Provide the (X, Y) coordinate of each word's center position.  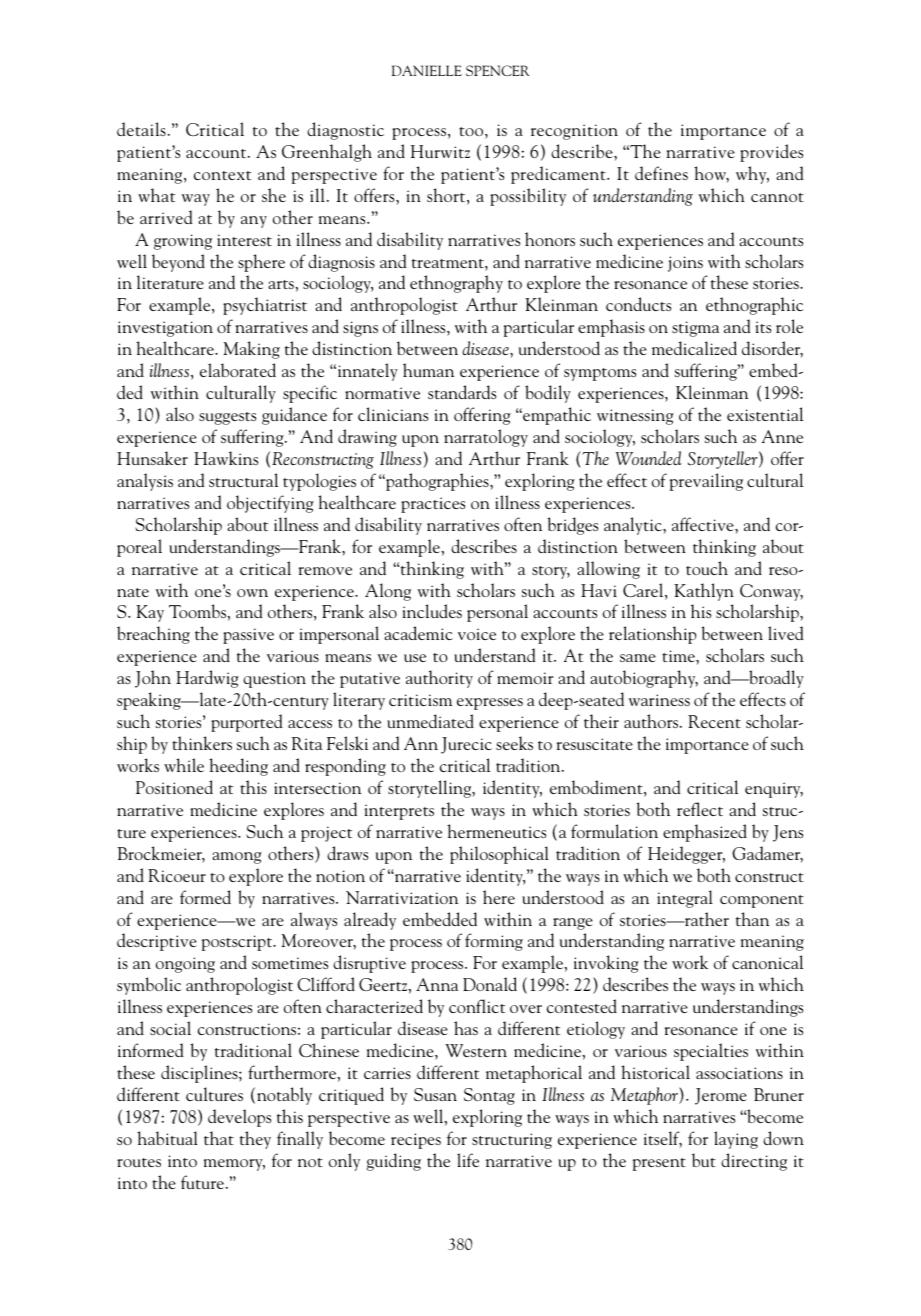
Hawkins (226, 458)
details (141, 129)
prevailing (706, 482)
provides (771, 153)
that (219, 1138)
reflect (700, 809)
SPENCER (497, 70)
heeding (238, 767)
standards (462, 392)
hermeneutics (496, 831)
